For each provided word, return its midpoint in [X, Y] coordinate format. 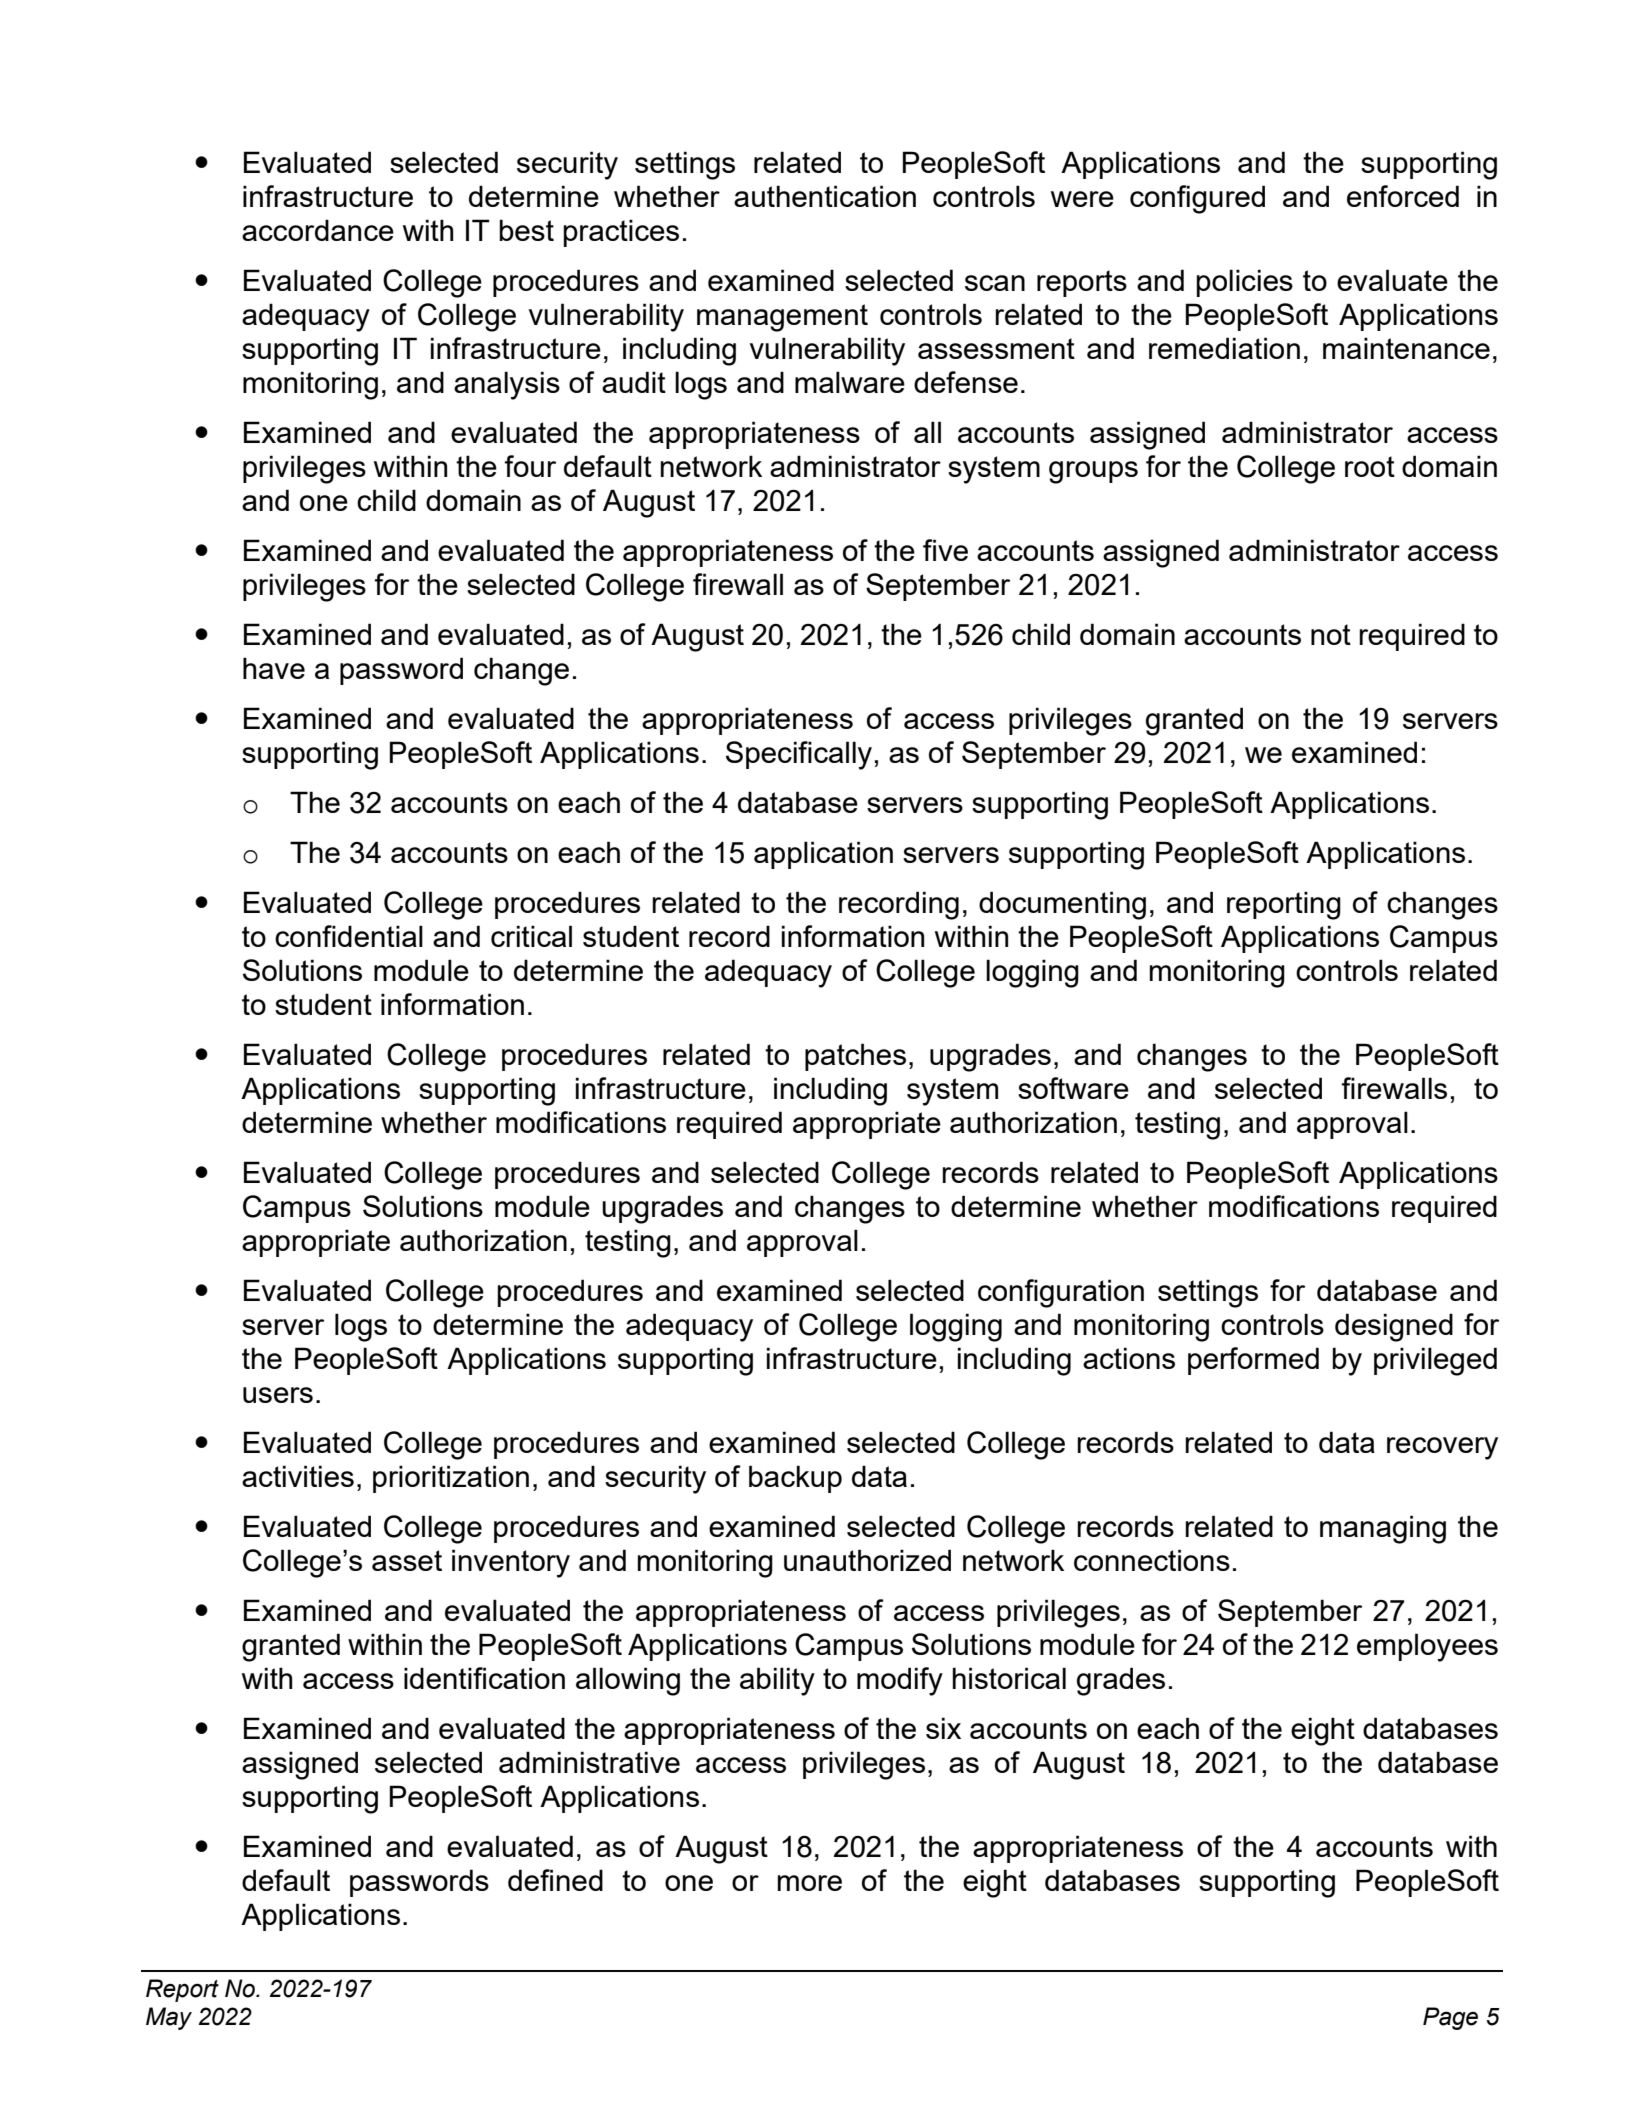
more [810, 1883]
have [274, 668]
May [169, 2018]
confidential [349, 936]
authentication [825, 196]
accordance [318, 230]
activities [298, 1476]
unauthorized [867, 1560]
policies [1245, 283]
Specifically [799, 755]
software [1073, 1088]
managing [1383, 1529]
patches [855, 1057]
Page [1450, 2018]
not [1331, 634]
